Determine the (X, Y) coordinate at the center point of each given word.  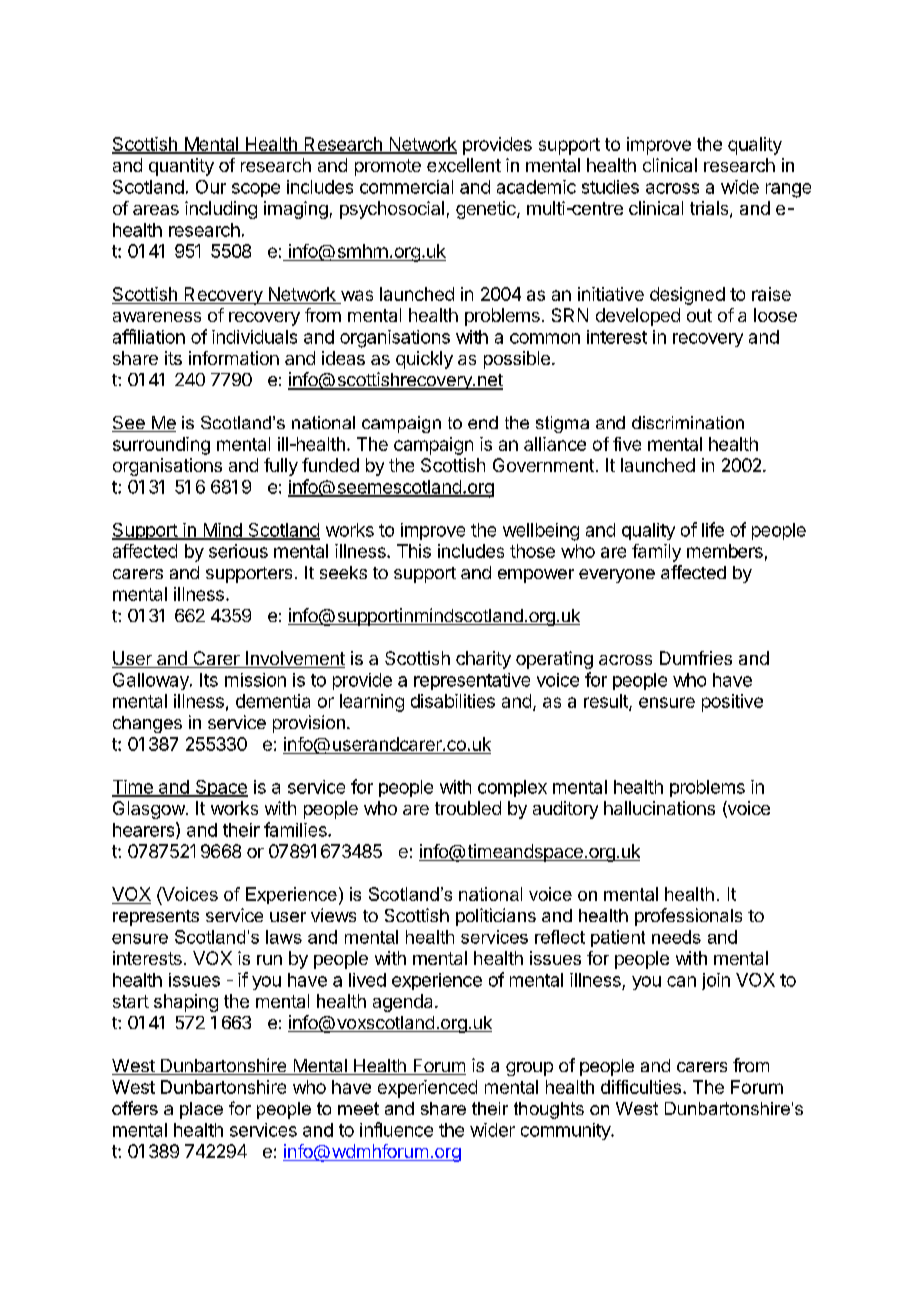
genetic (487, 210)
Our (211, 187)
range (788, 190)
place (201, 1110)
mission (255, 680)
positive (732, 703)
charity (483, 660)
